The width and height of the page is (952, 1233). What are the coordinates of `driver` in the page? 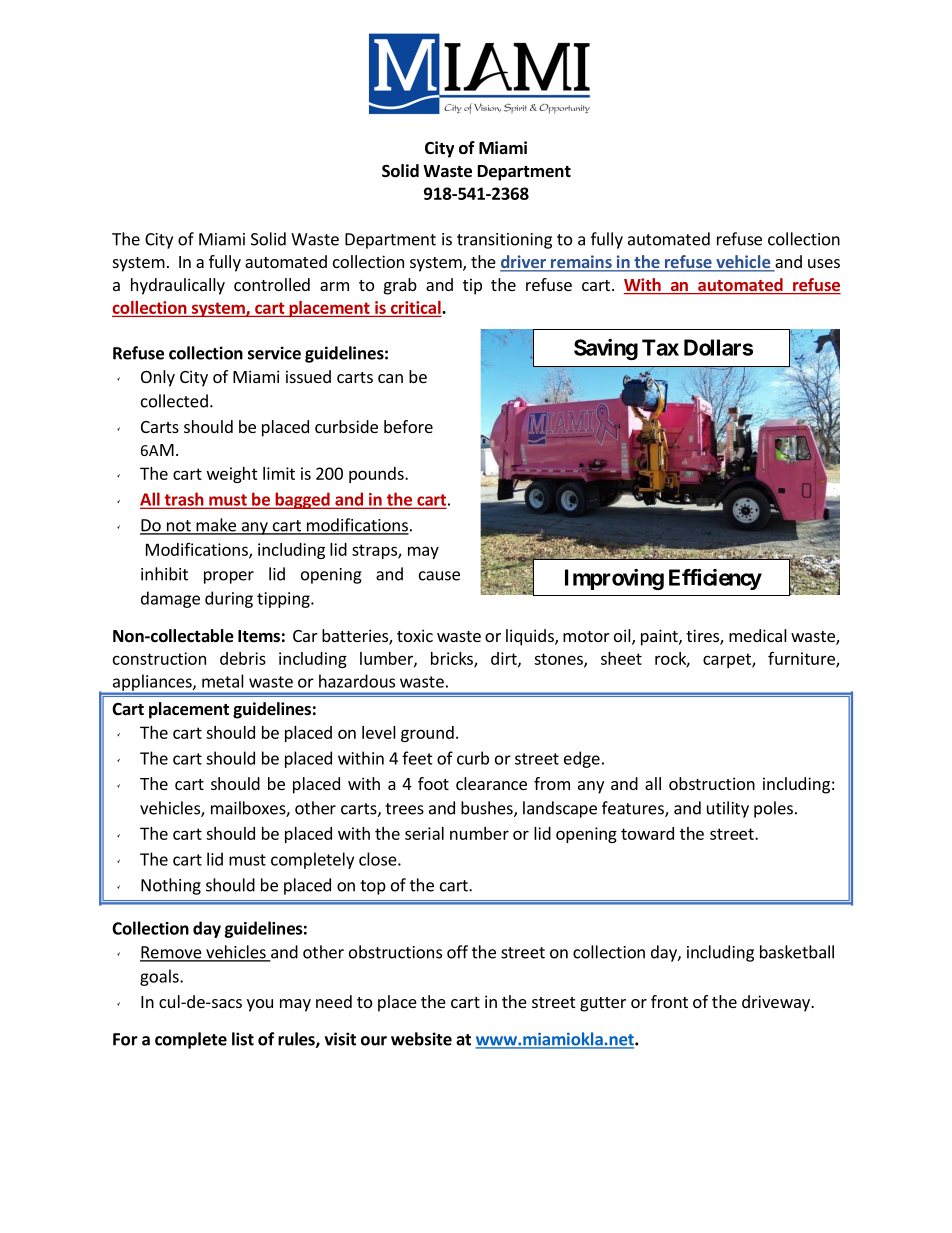 It's located at (524, 263).
